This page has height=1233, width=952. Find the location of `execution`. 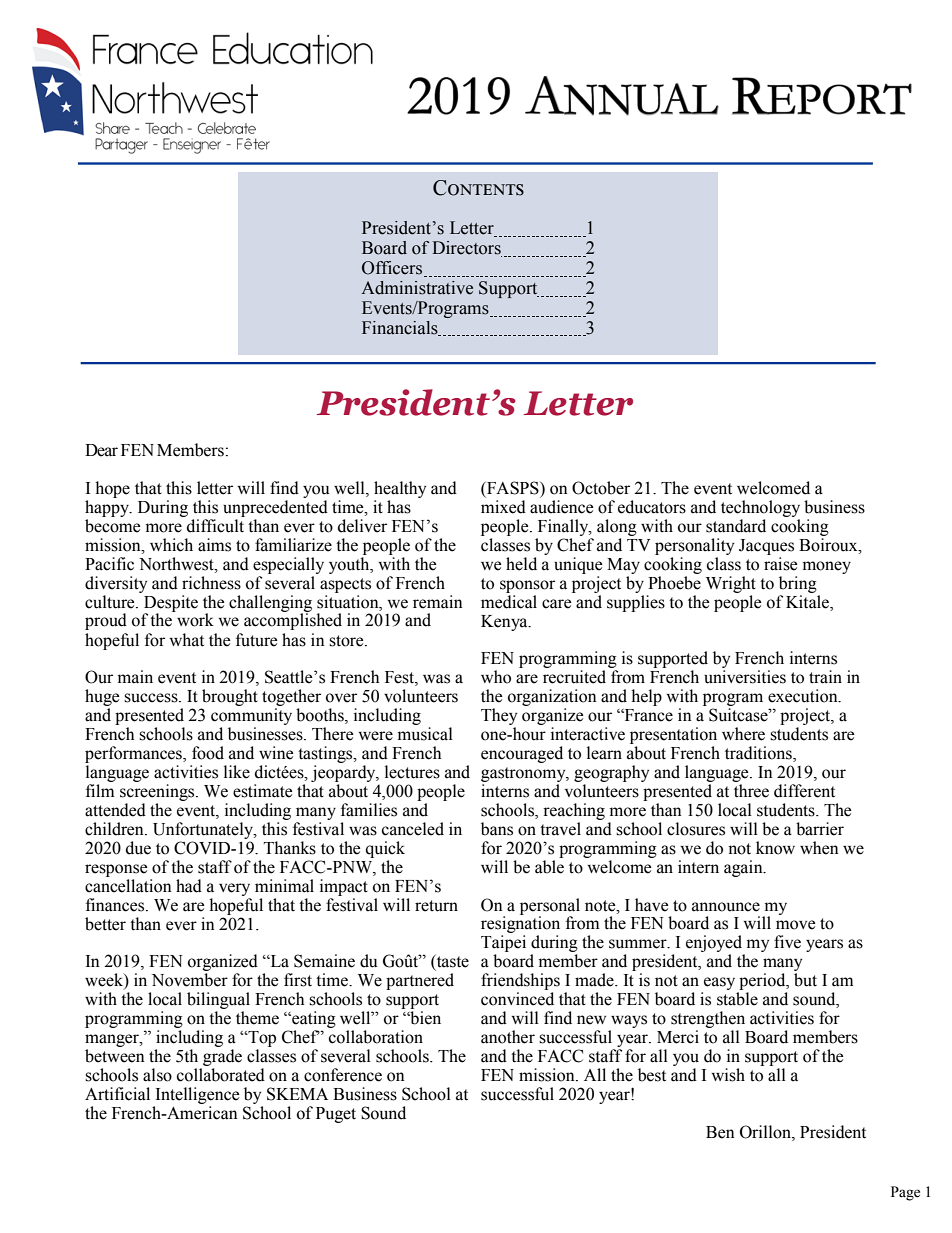

execution is located at coordinates (804, 696).
